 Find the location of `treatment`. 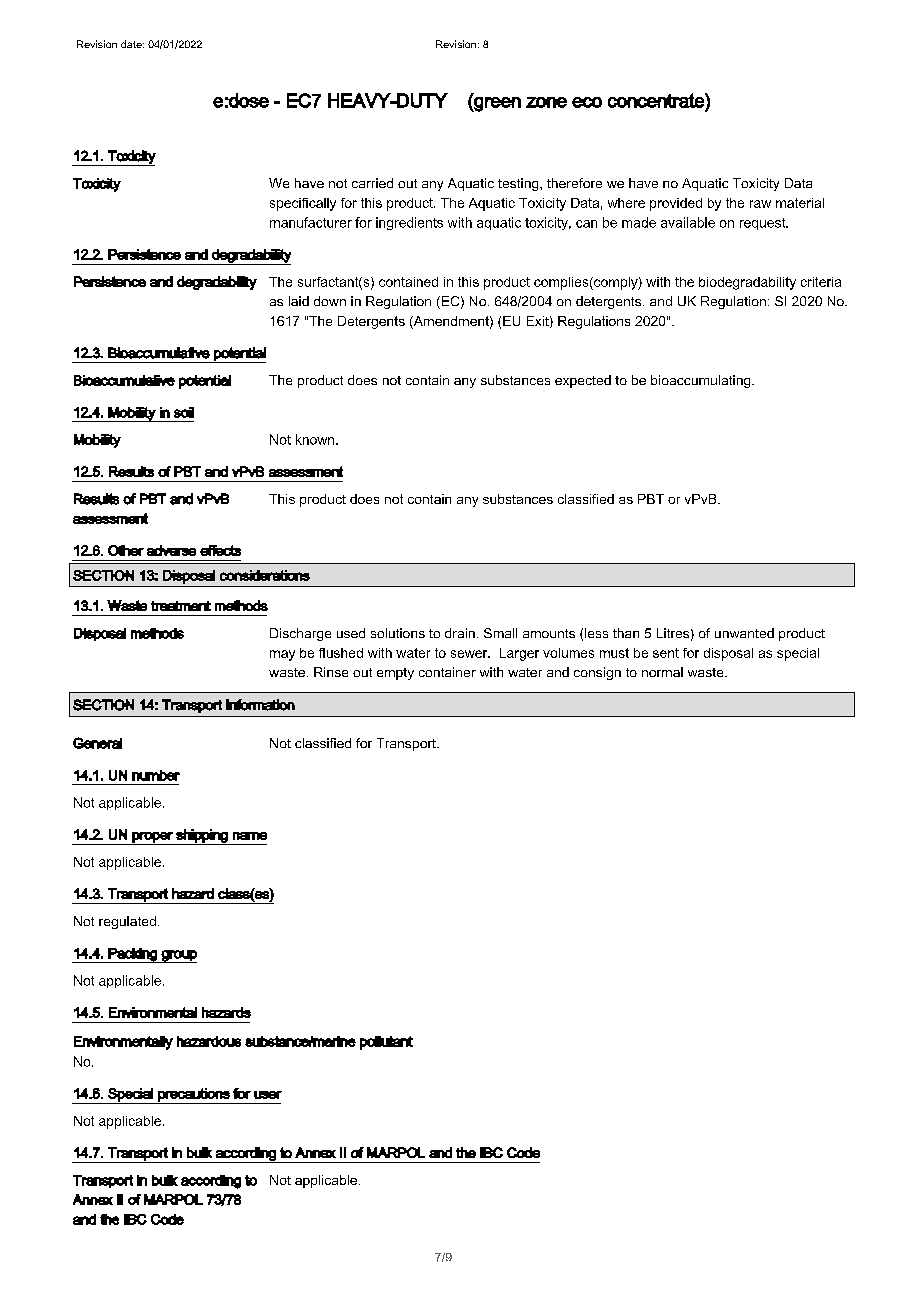

treatment is located at coordinates (181, 606).
